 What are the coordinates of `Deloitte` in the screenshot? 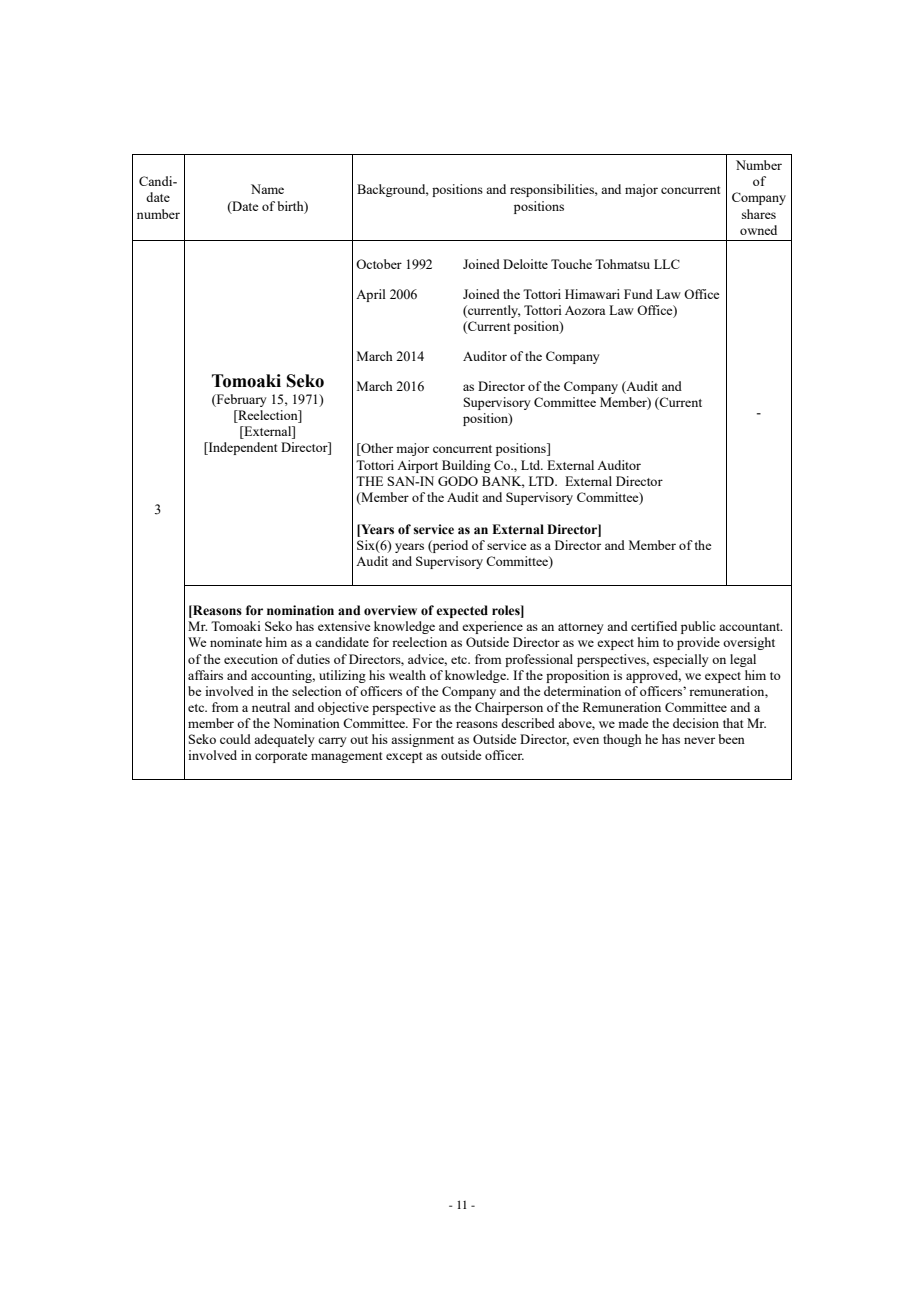 It's located at (525, 264).
